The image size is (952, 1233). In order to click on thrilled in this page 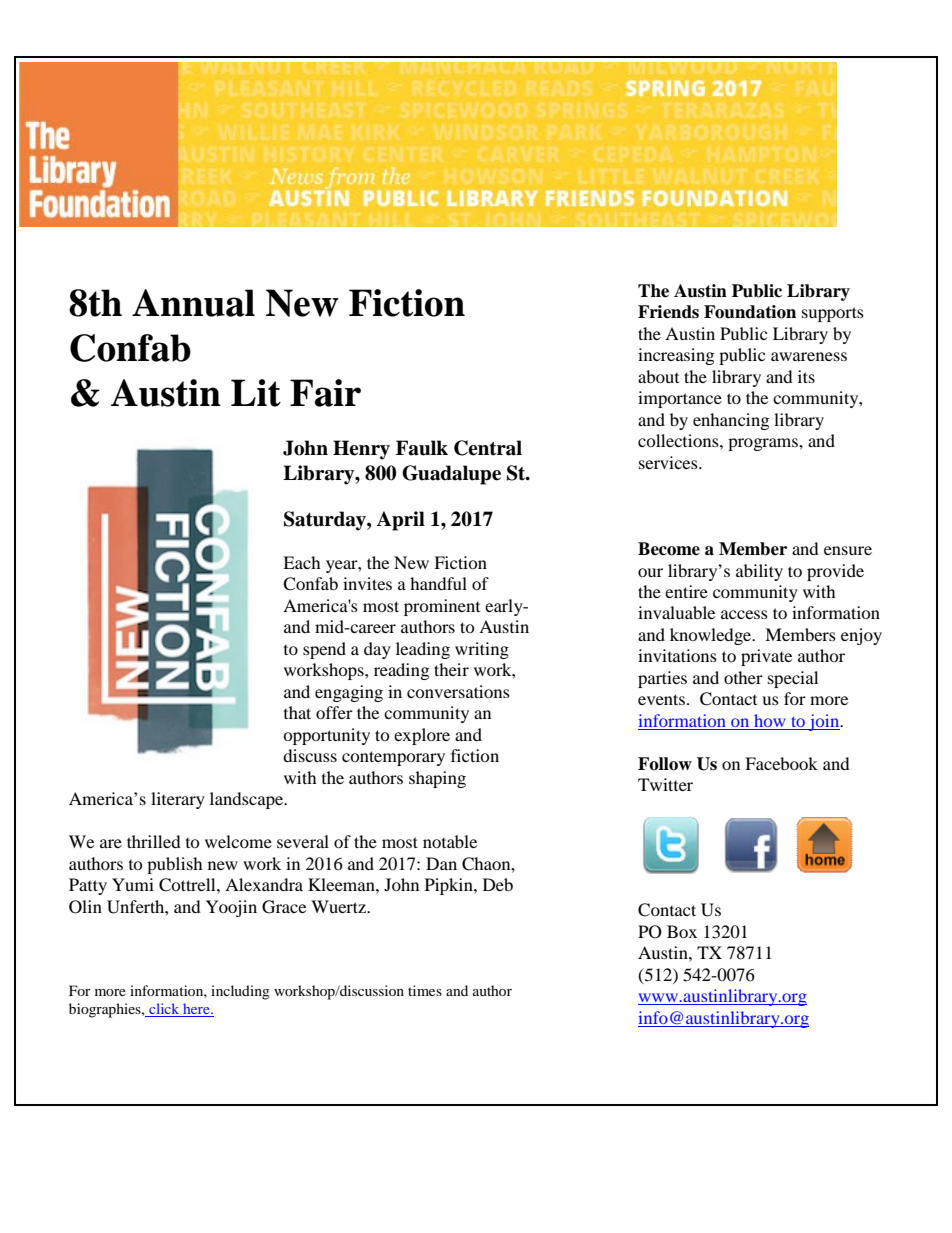, I will do `click(154, 841)`.
